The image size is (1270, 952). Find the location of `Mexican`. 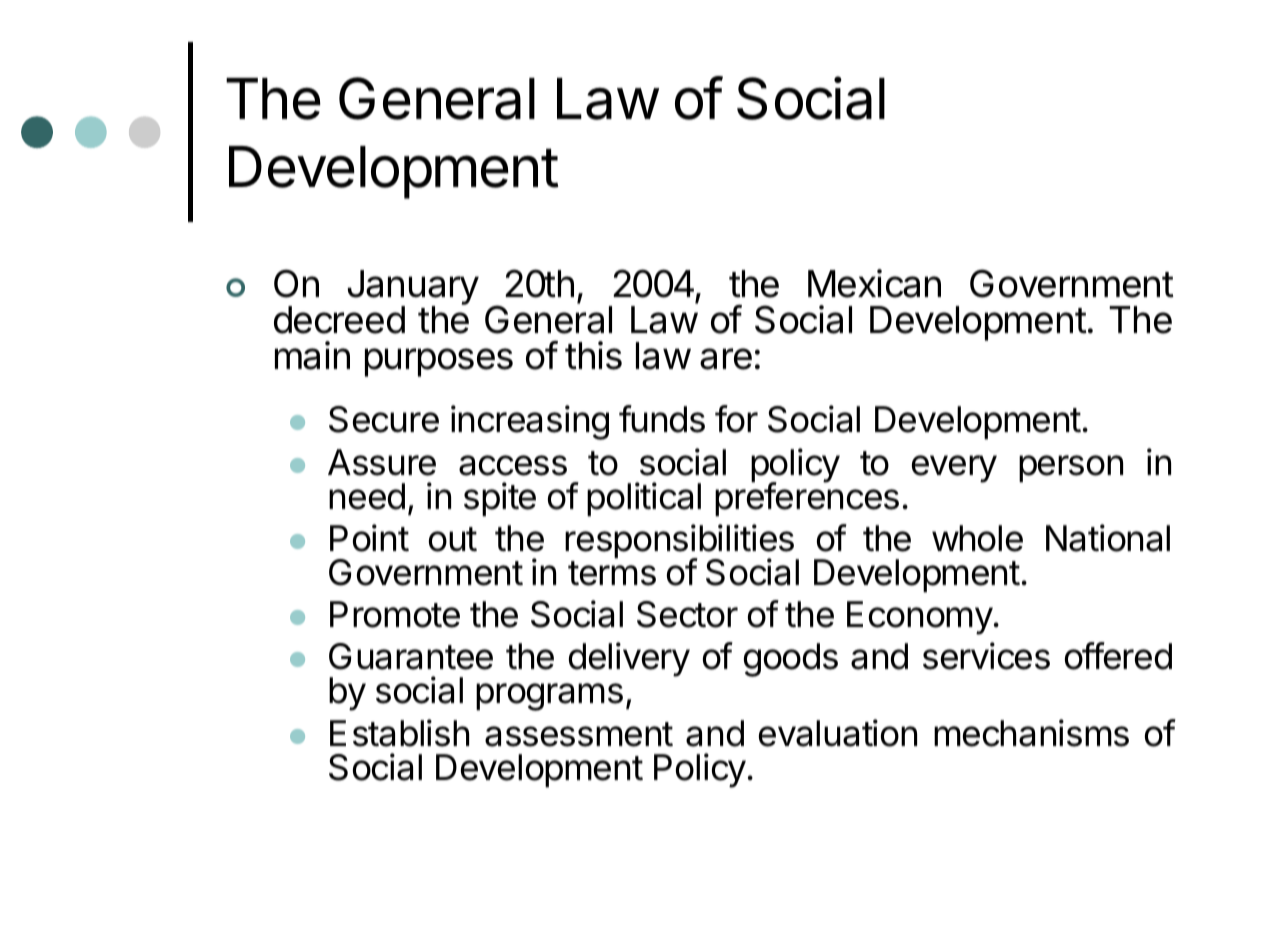

Mexican is located at coordinates (874, 283).
